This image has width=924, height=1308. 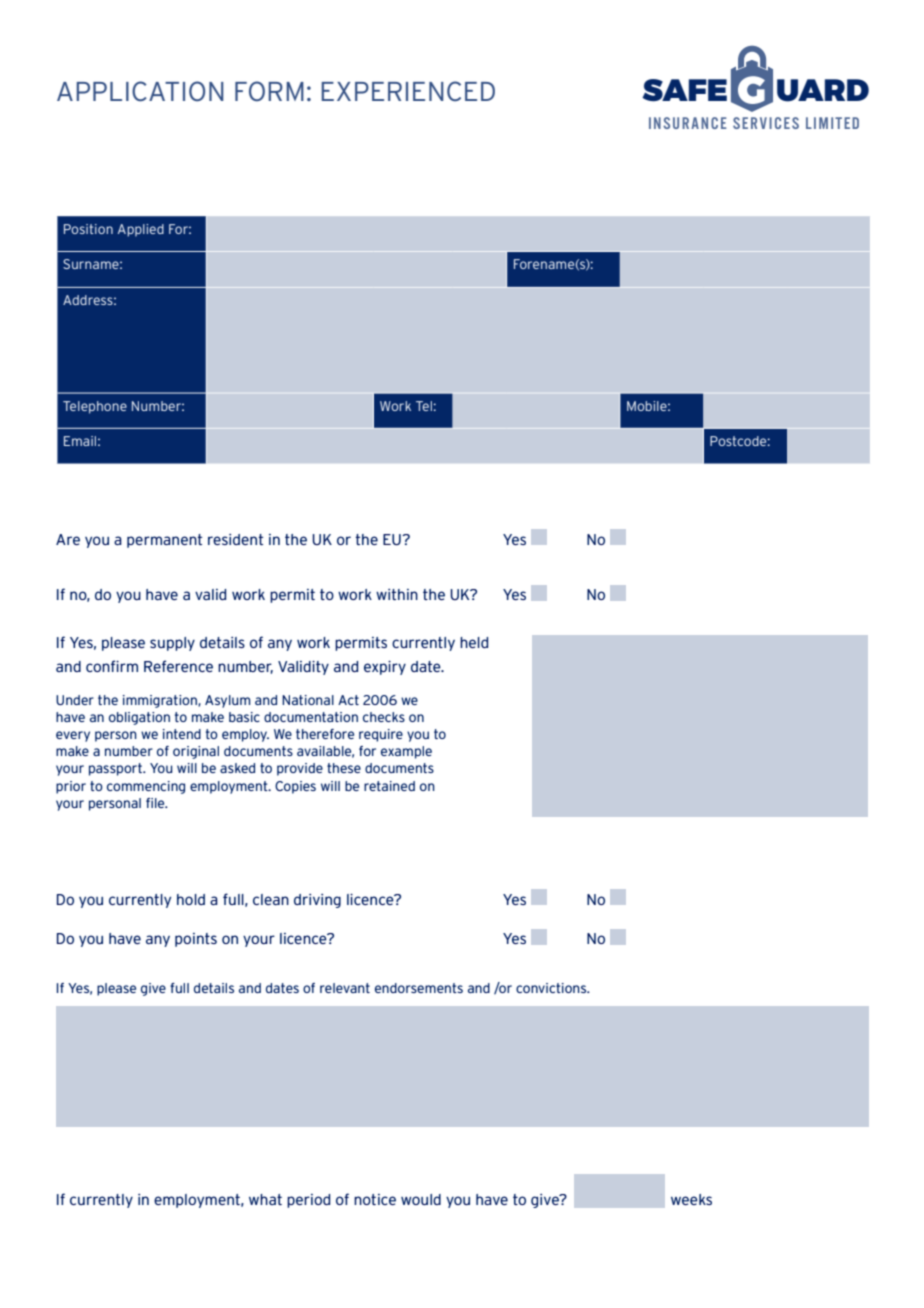 I want to click on what, so click(x=265, y=1199).
